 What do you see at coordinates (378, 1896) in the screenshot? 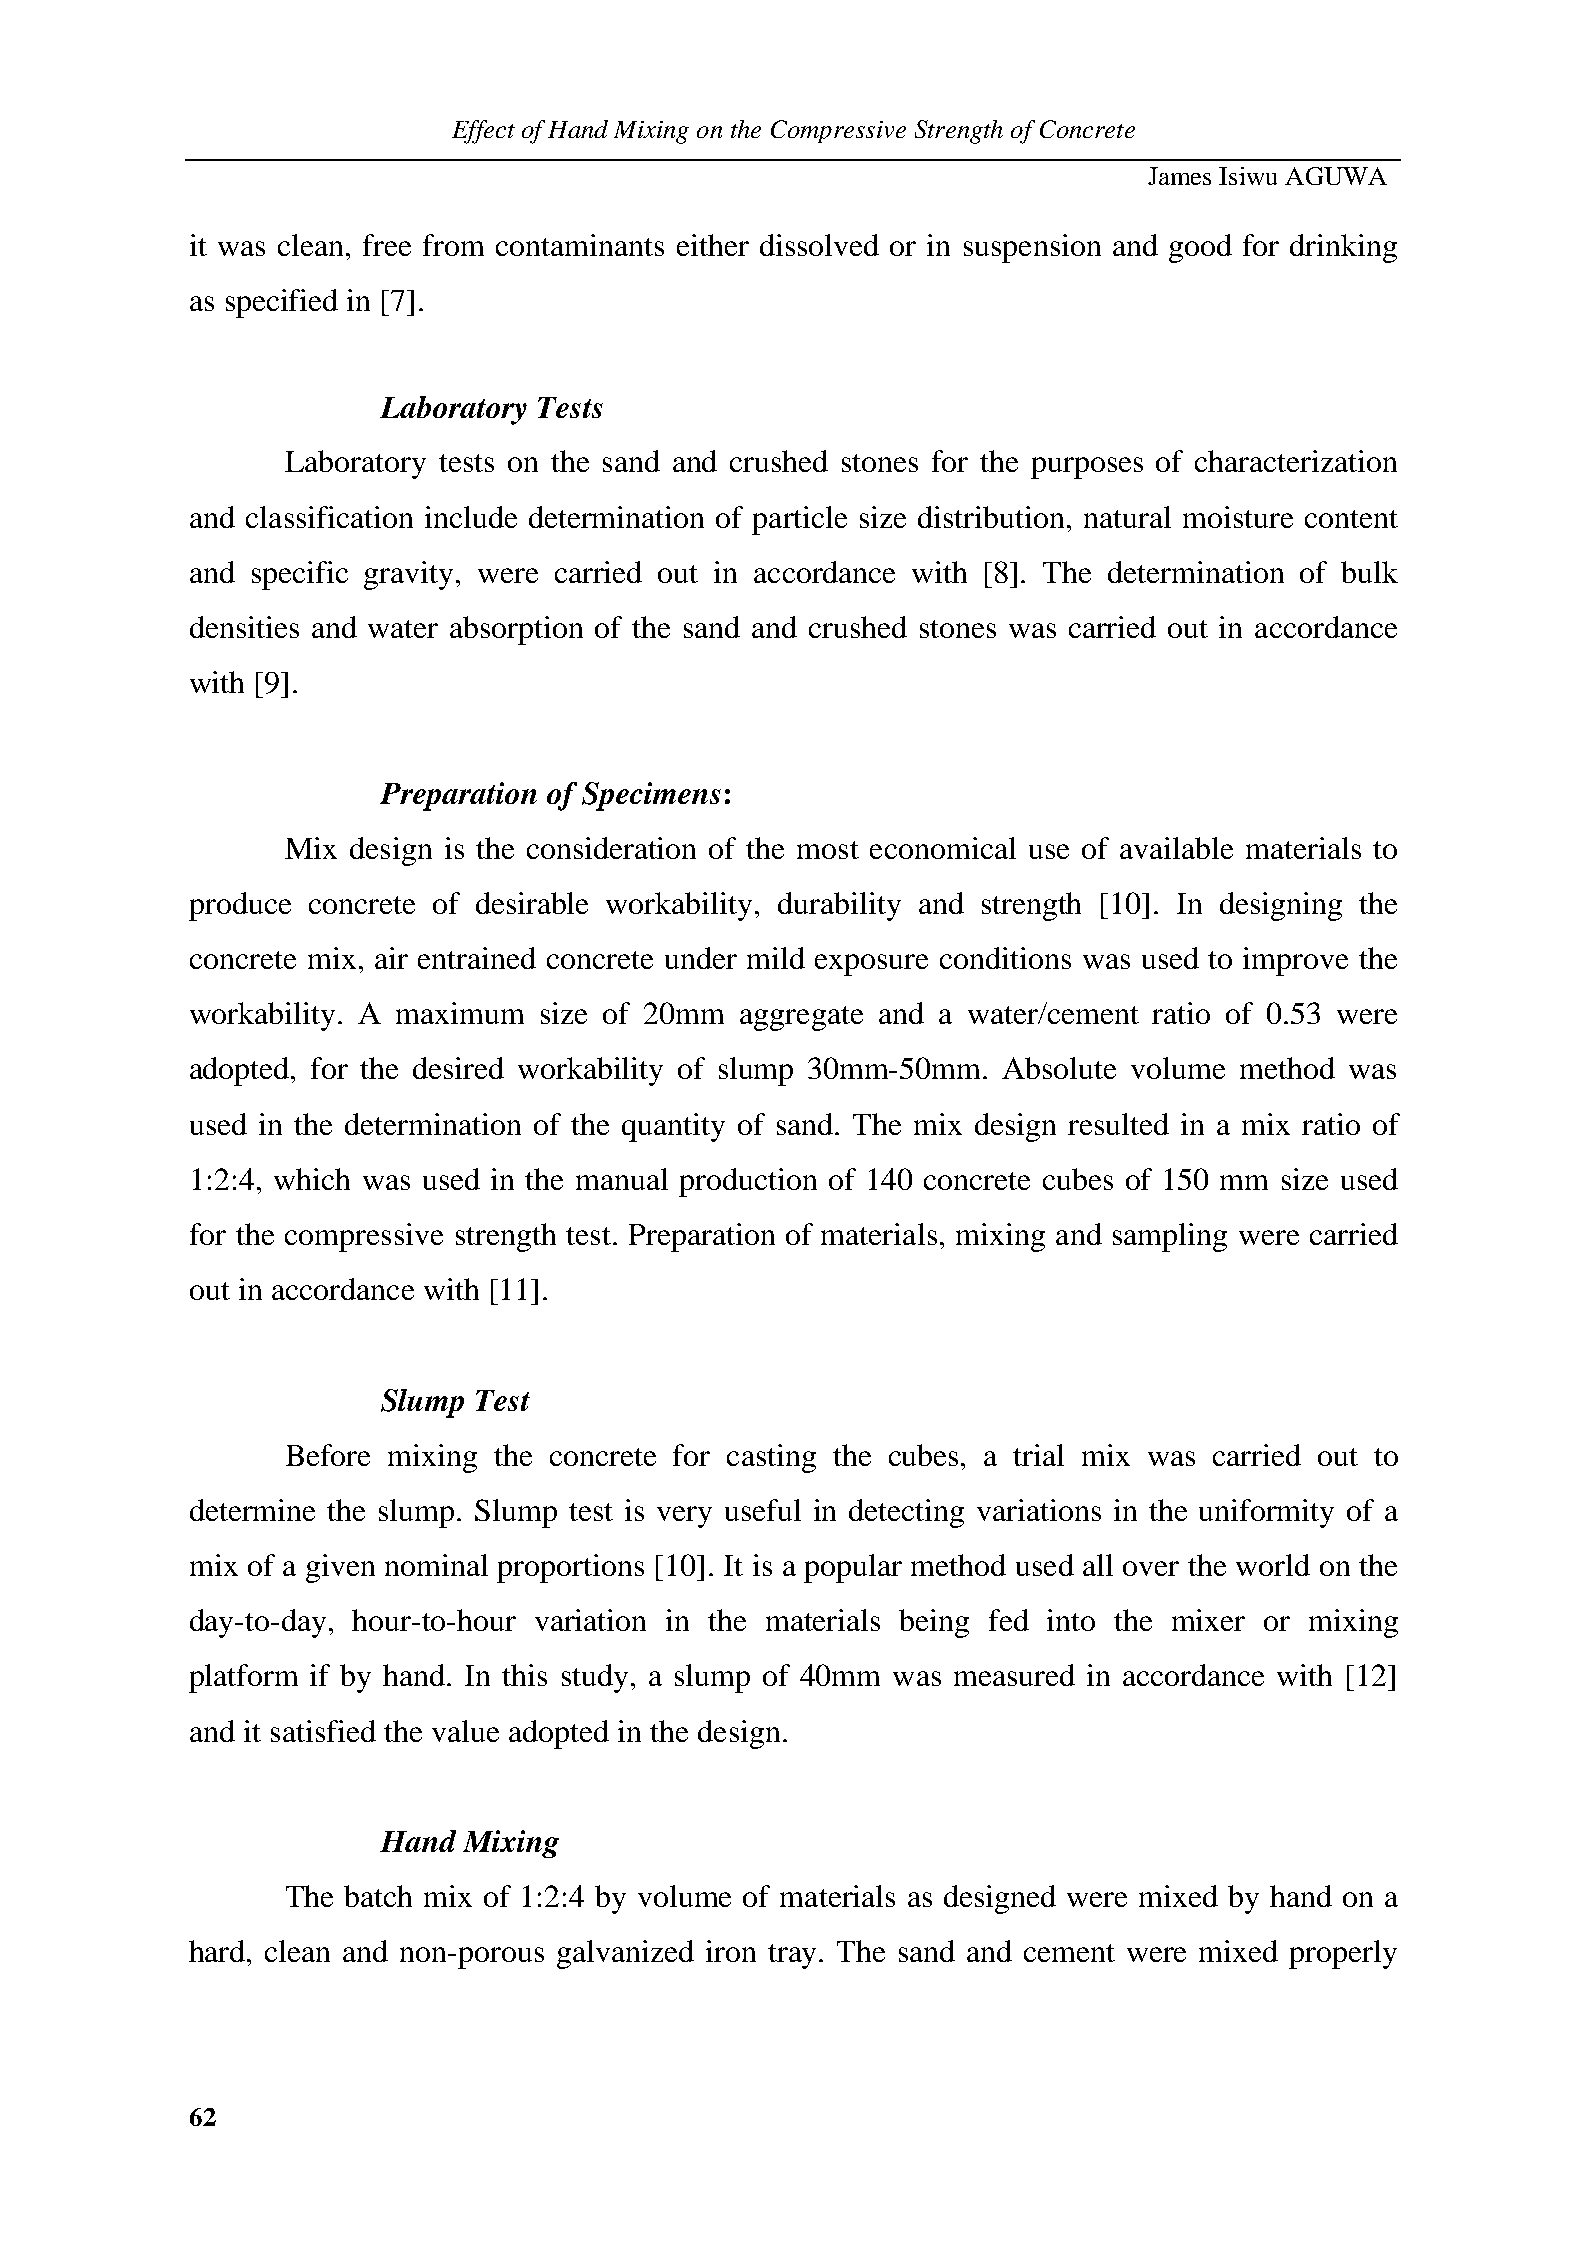
I see `batch` at bounding box center [378, 1896].
